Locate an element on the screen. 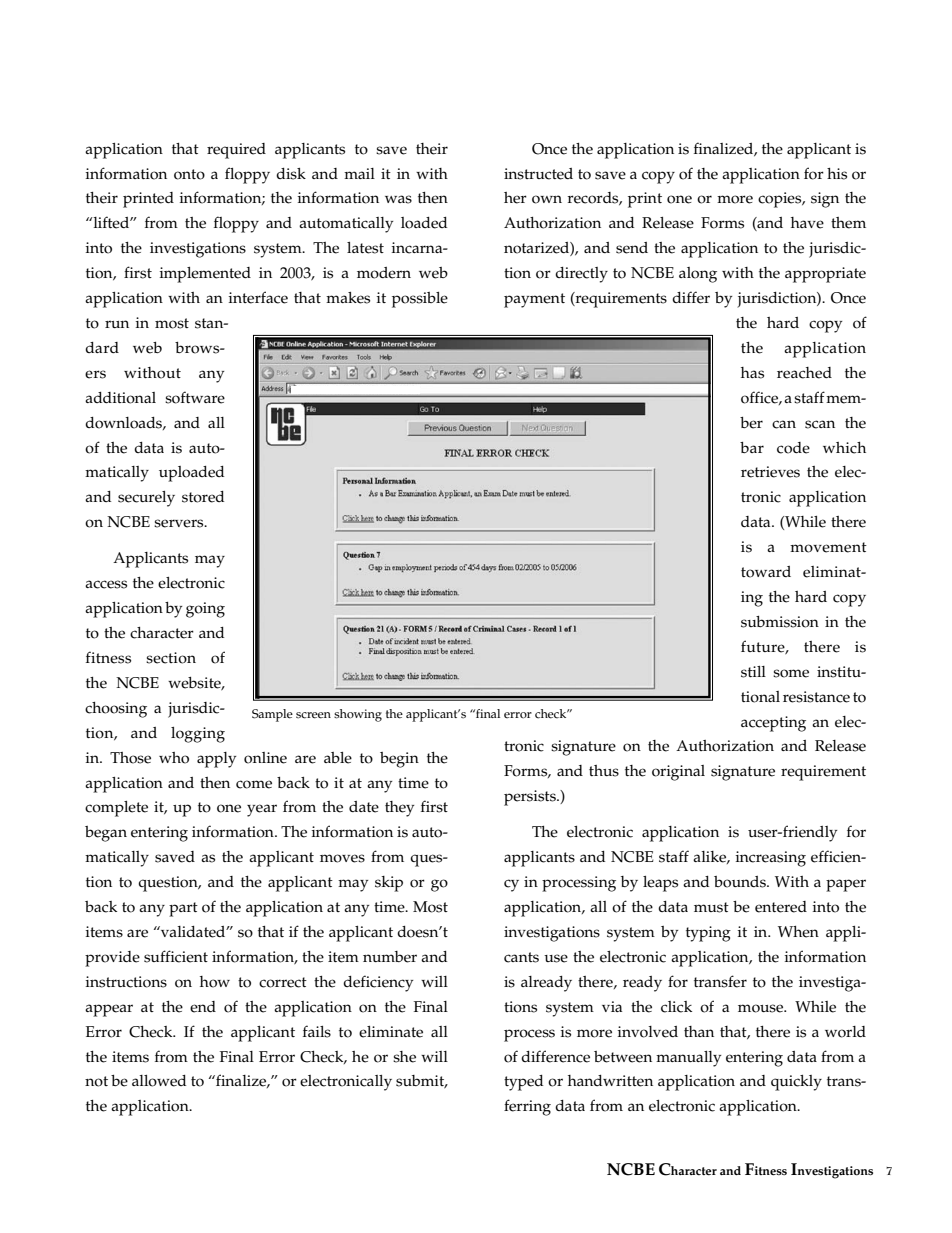 This screenshot has height=1233, width=952. quickly is located at coordinates (796, 1083).
